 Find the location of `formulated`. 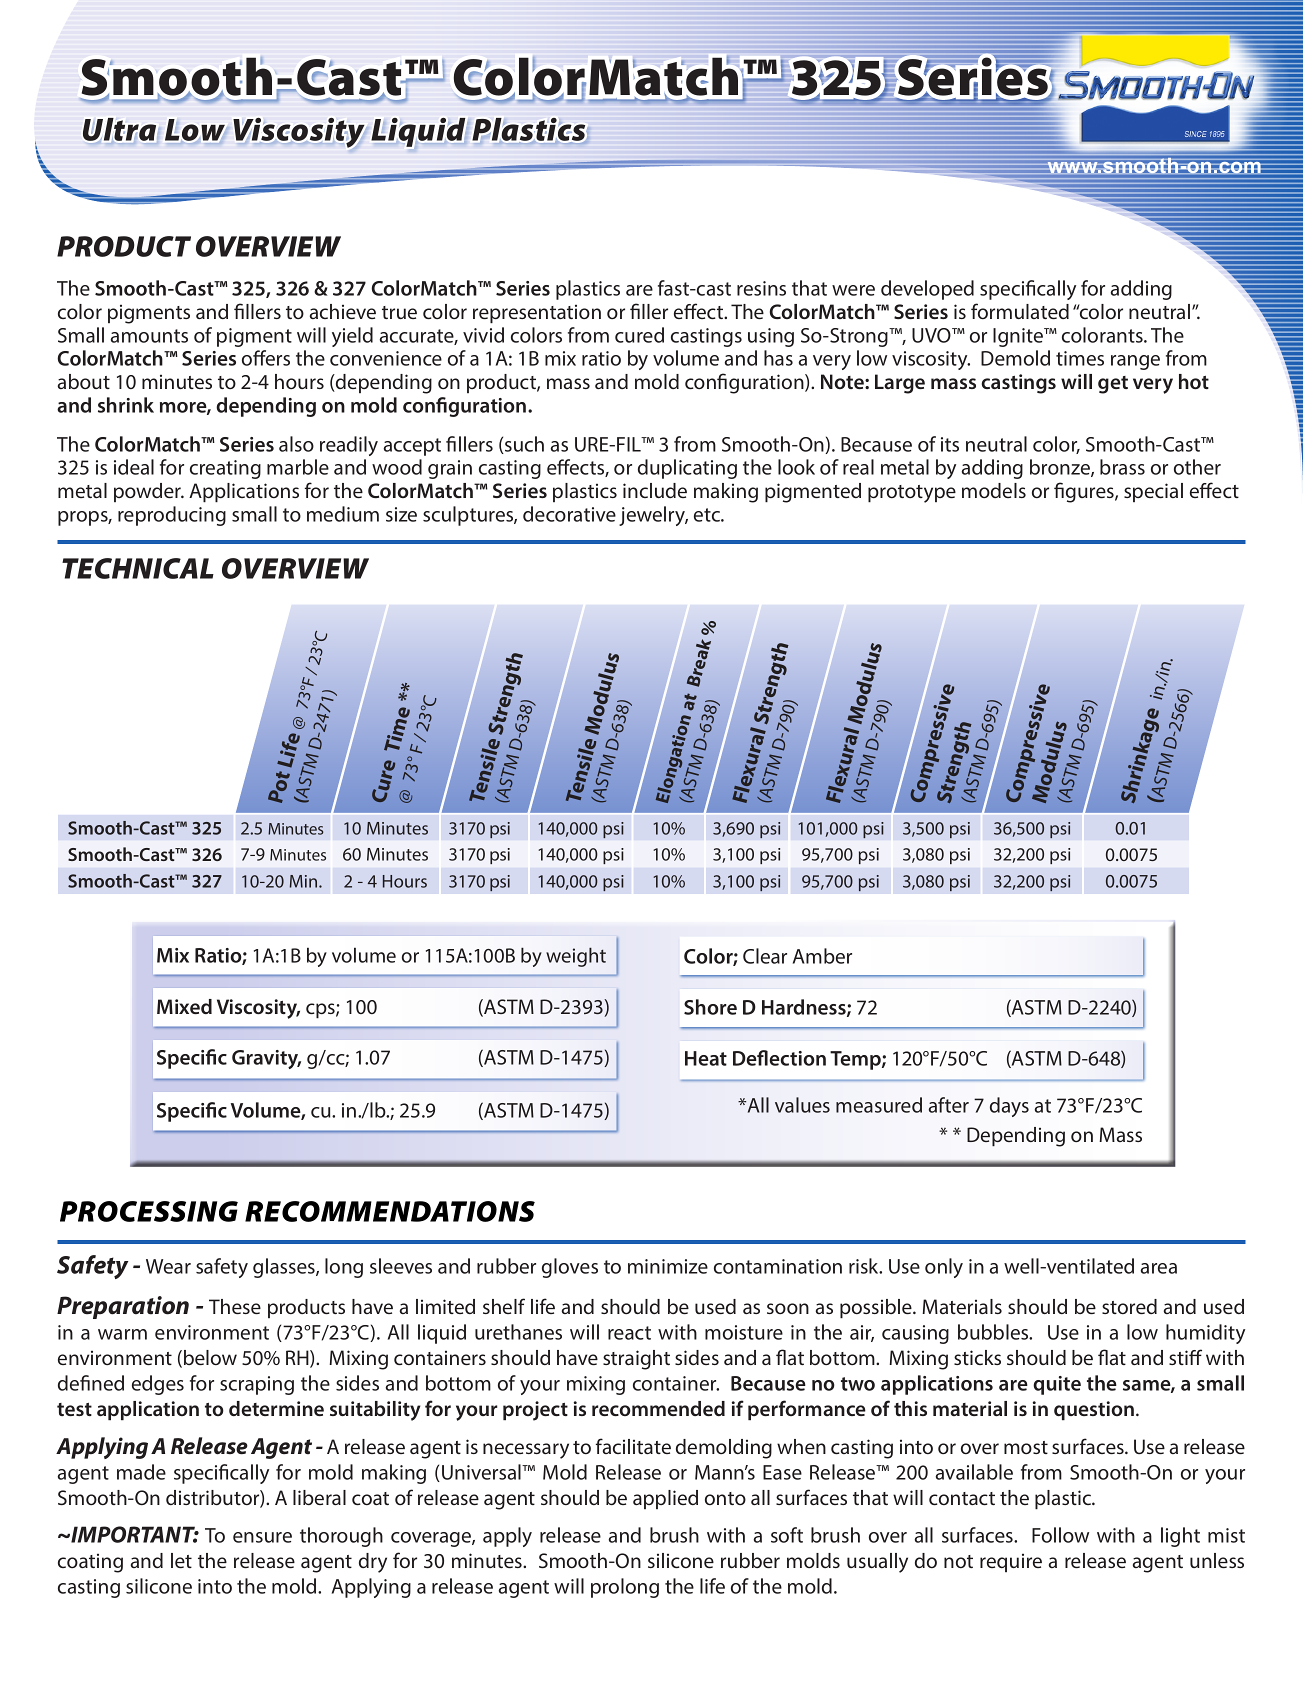

formulated is located at coordinates (1020, 311).
